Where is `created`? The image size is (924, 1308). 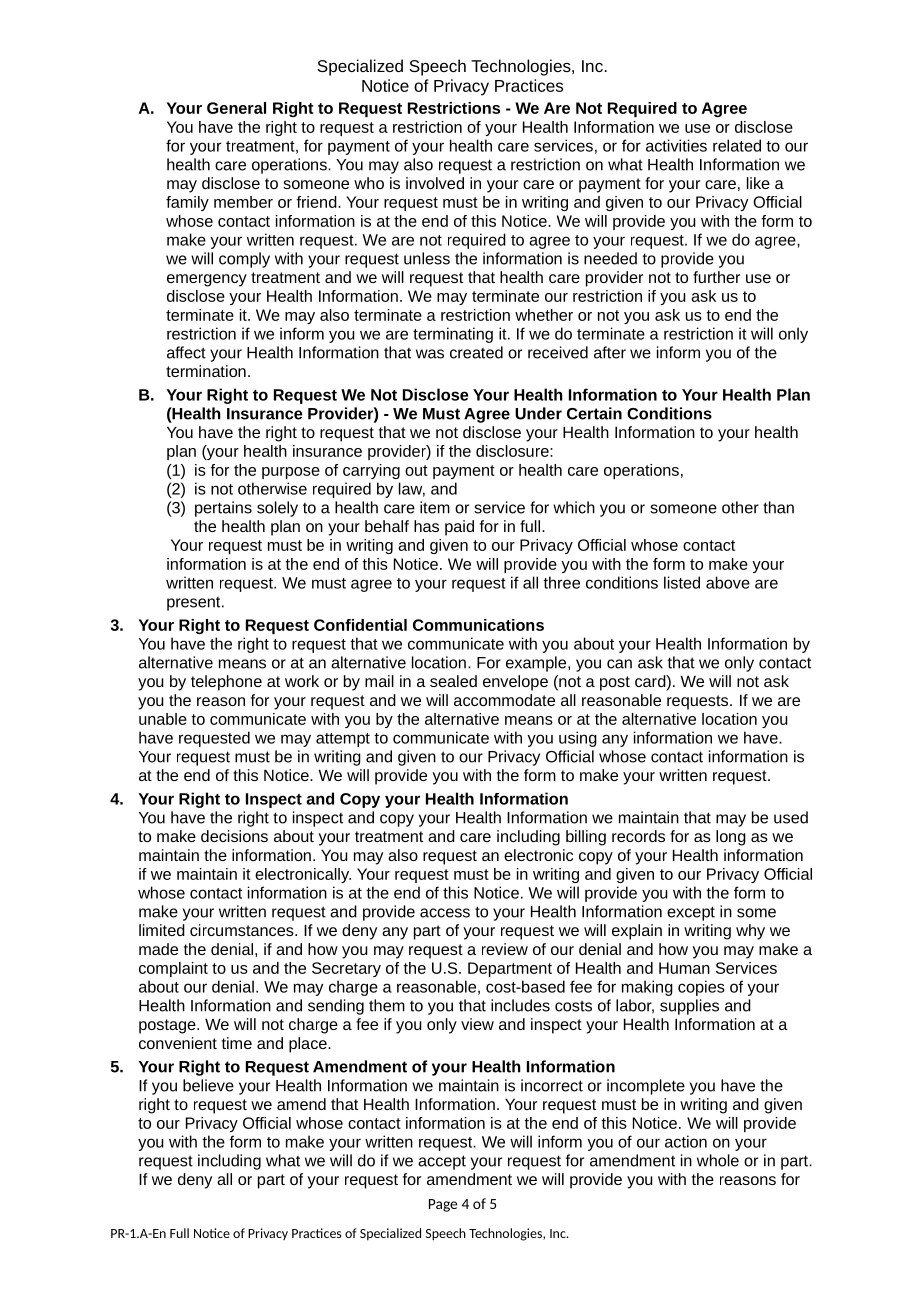
created is located at coordinates (476, 352).
